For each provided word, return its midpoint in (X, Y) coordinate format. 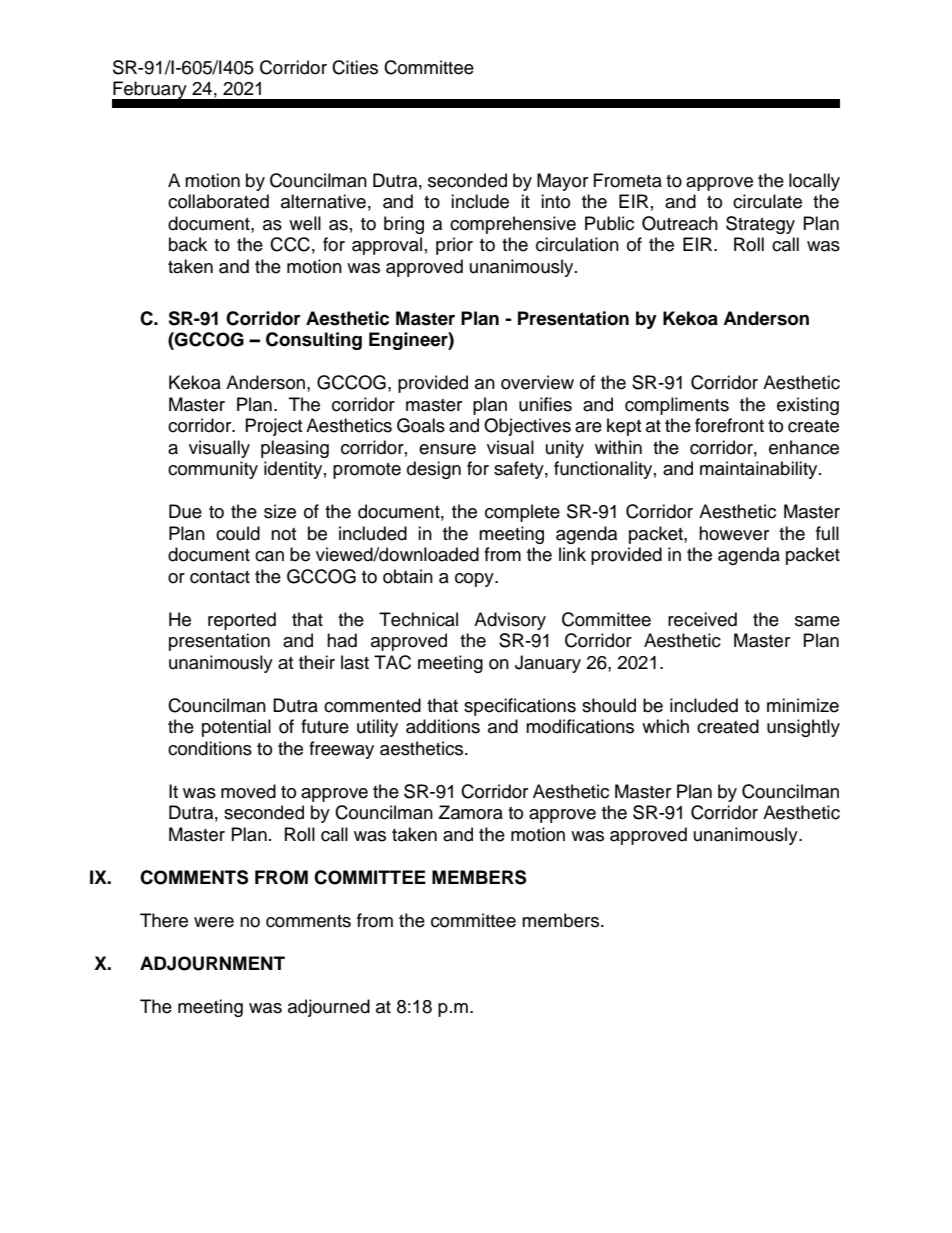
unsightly (803, 728)
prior (454, 246)
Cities (355, 67)
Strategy (760, 225)
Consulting (314, 341)
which (665, 726)
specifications (520, 707)
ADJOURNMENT (212, 963)
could (238, 533)
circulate (767, 201)
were (214, 922)
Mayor (562, 182)
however (734, 533)
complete (522, 513)
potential (236, 728)
